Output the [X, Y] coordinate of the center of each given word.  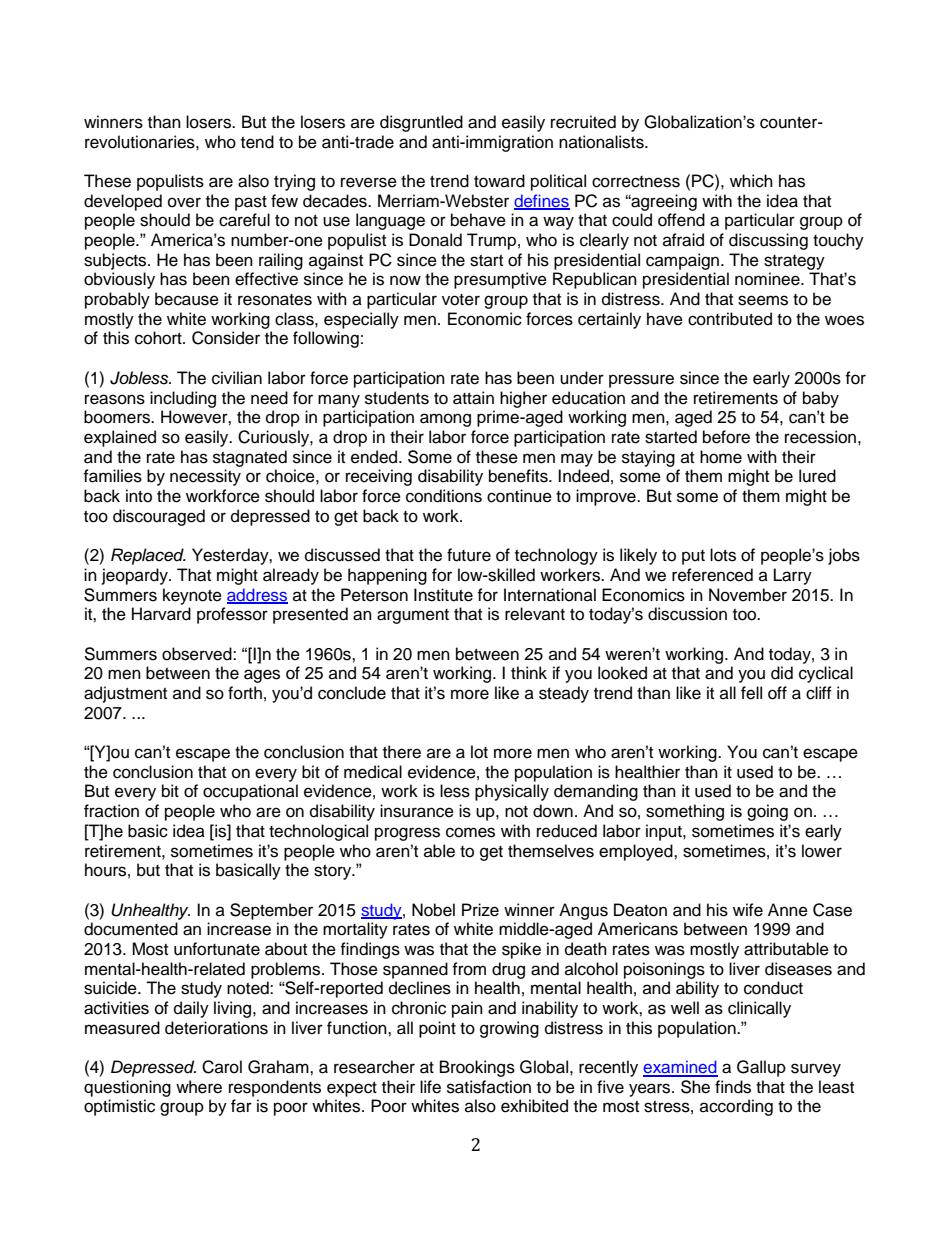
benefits [519, 476]
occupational [250, 792]
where [199, 1087]
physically [512, 792]
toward [499, 181]
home [721, 457]
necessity [205, 477]
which [751, 181]
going [767, 812]
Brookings [477, 1068]
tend [257, 142]
